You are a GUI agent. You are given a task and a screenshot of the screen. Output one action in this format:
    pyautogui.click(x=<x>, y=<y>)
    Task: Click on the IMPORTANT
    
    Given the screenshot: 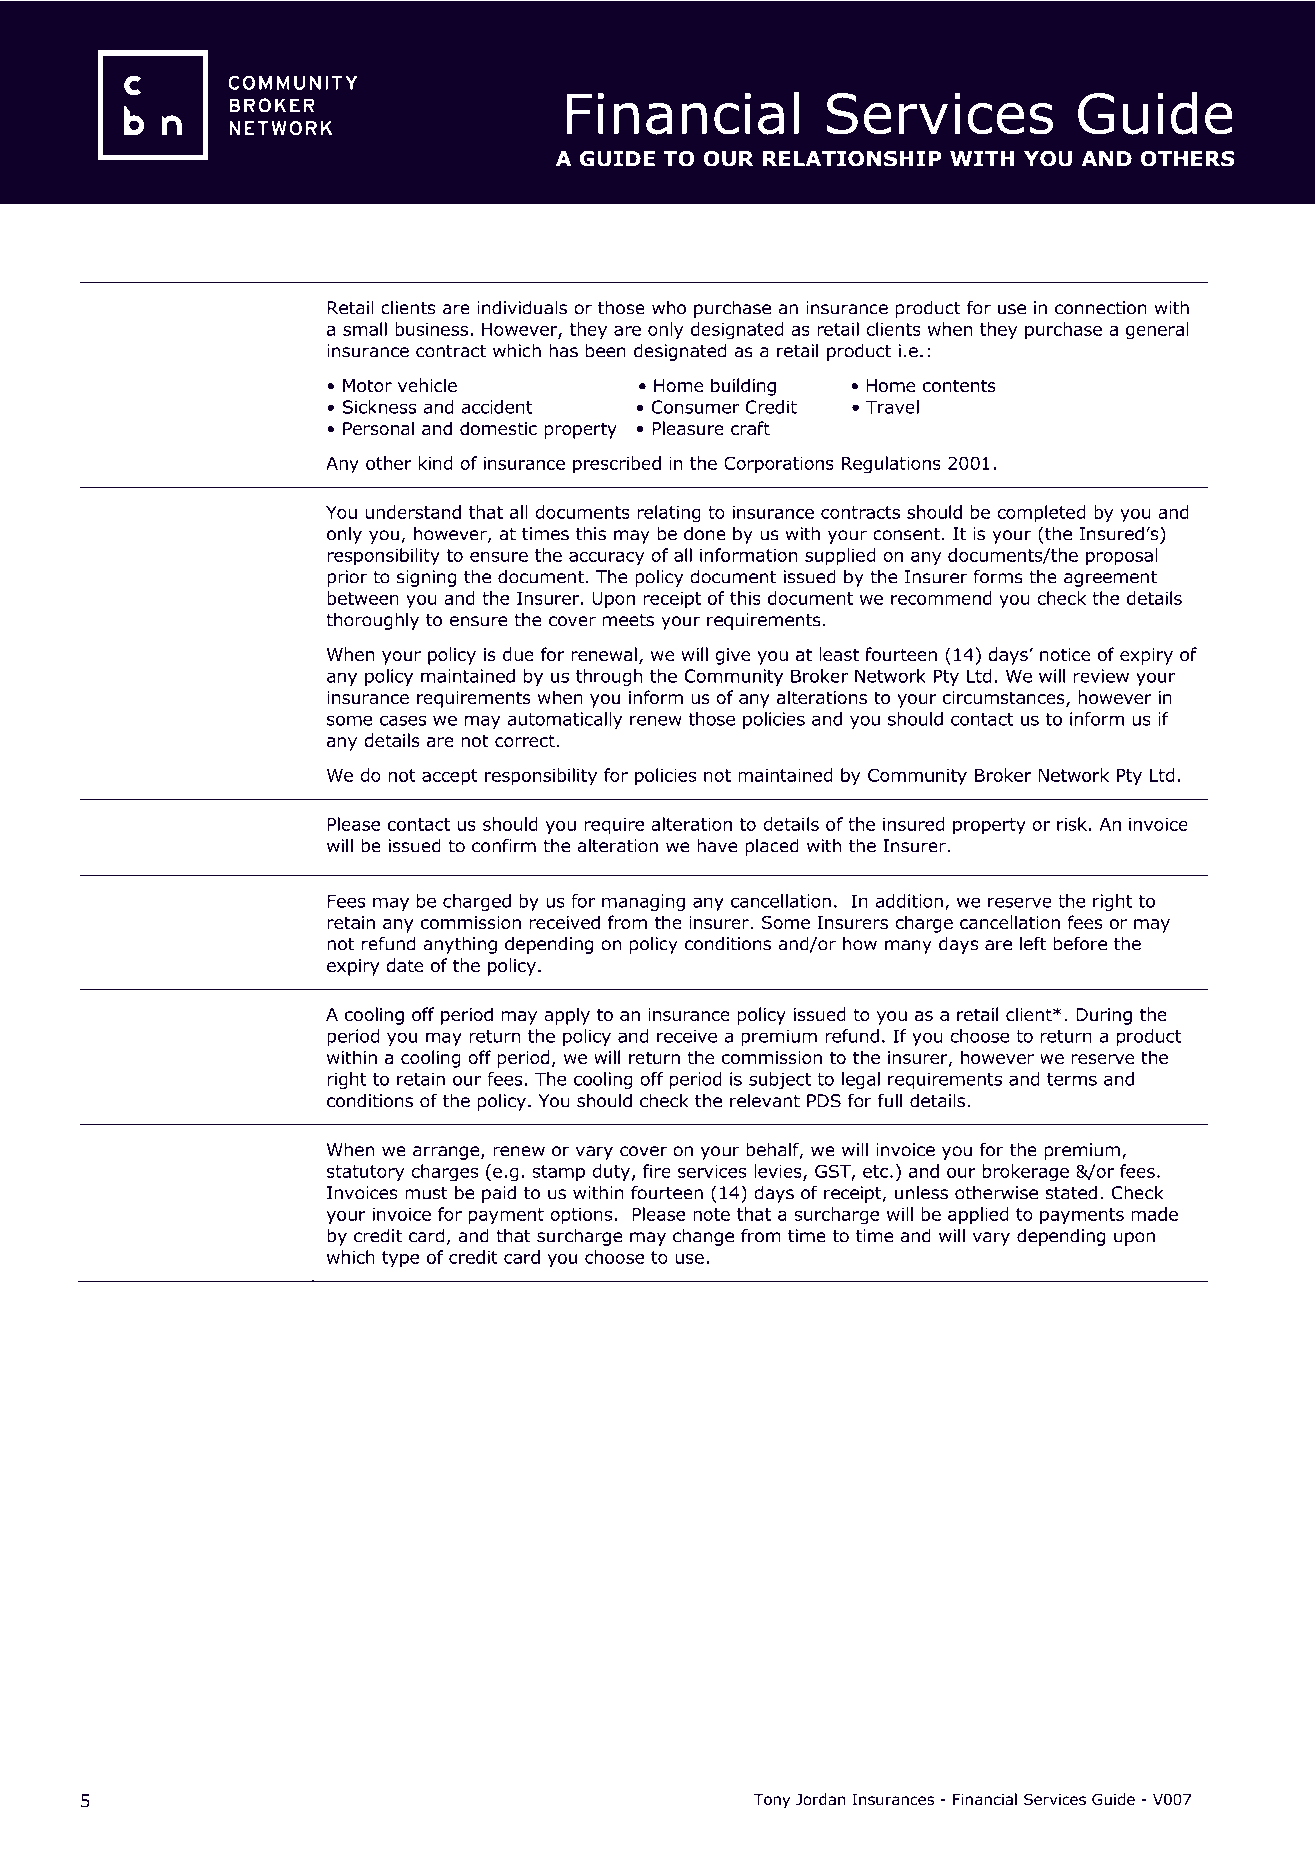 What is the action you would take?
    pyautogui.click(x=358, y=257)
